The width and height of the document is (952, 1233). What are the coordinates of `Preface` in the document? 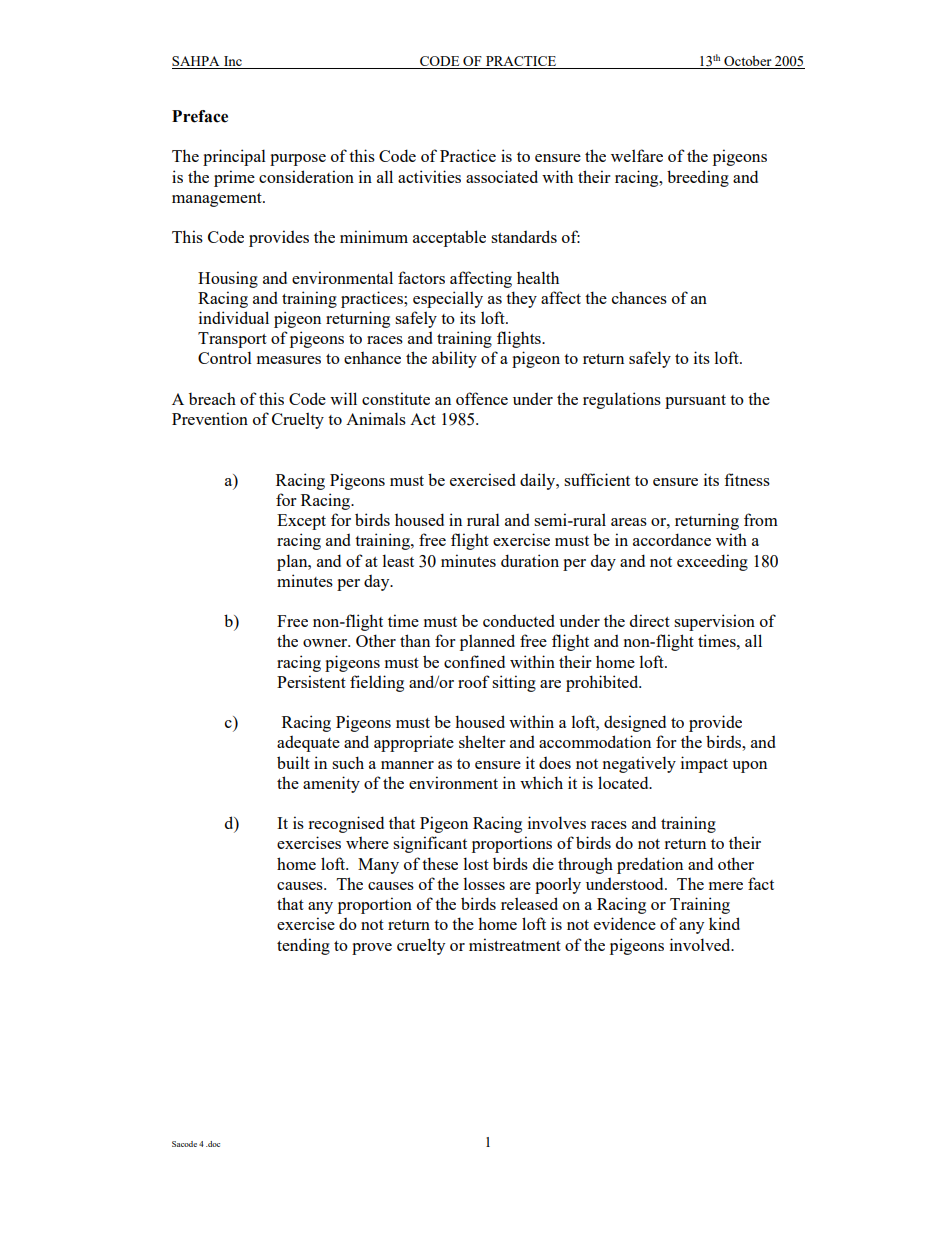 It's located at (200, 116).
